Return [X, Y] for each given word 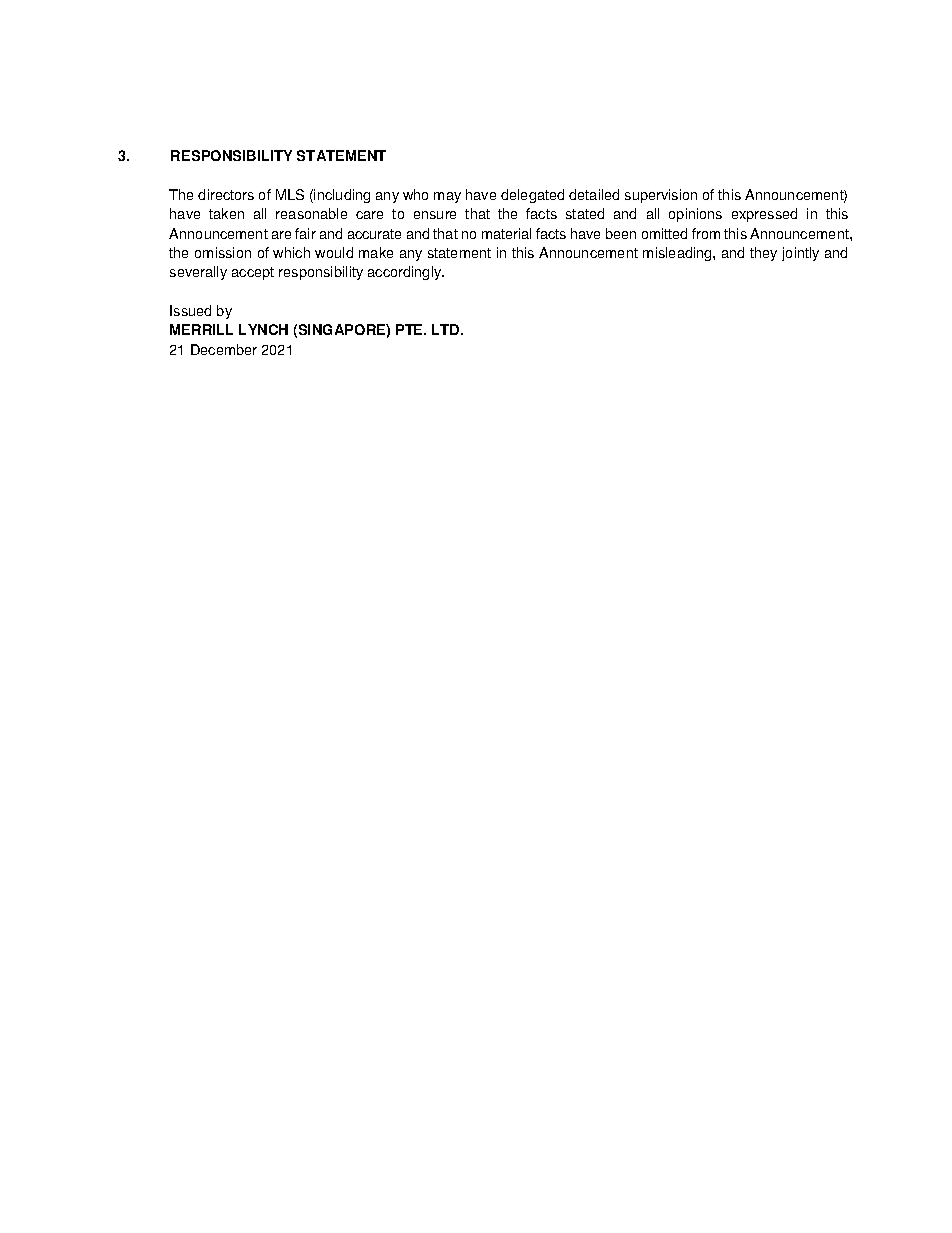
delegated [532, 196]
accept [253, 273]
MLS [290, 194]
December [224, 349]
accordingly [406, 273]
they [763, 254]
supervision [661, 196]
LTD [447, 329]
